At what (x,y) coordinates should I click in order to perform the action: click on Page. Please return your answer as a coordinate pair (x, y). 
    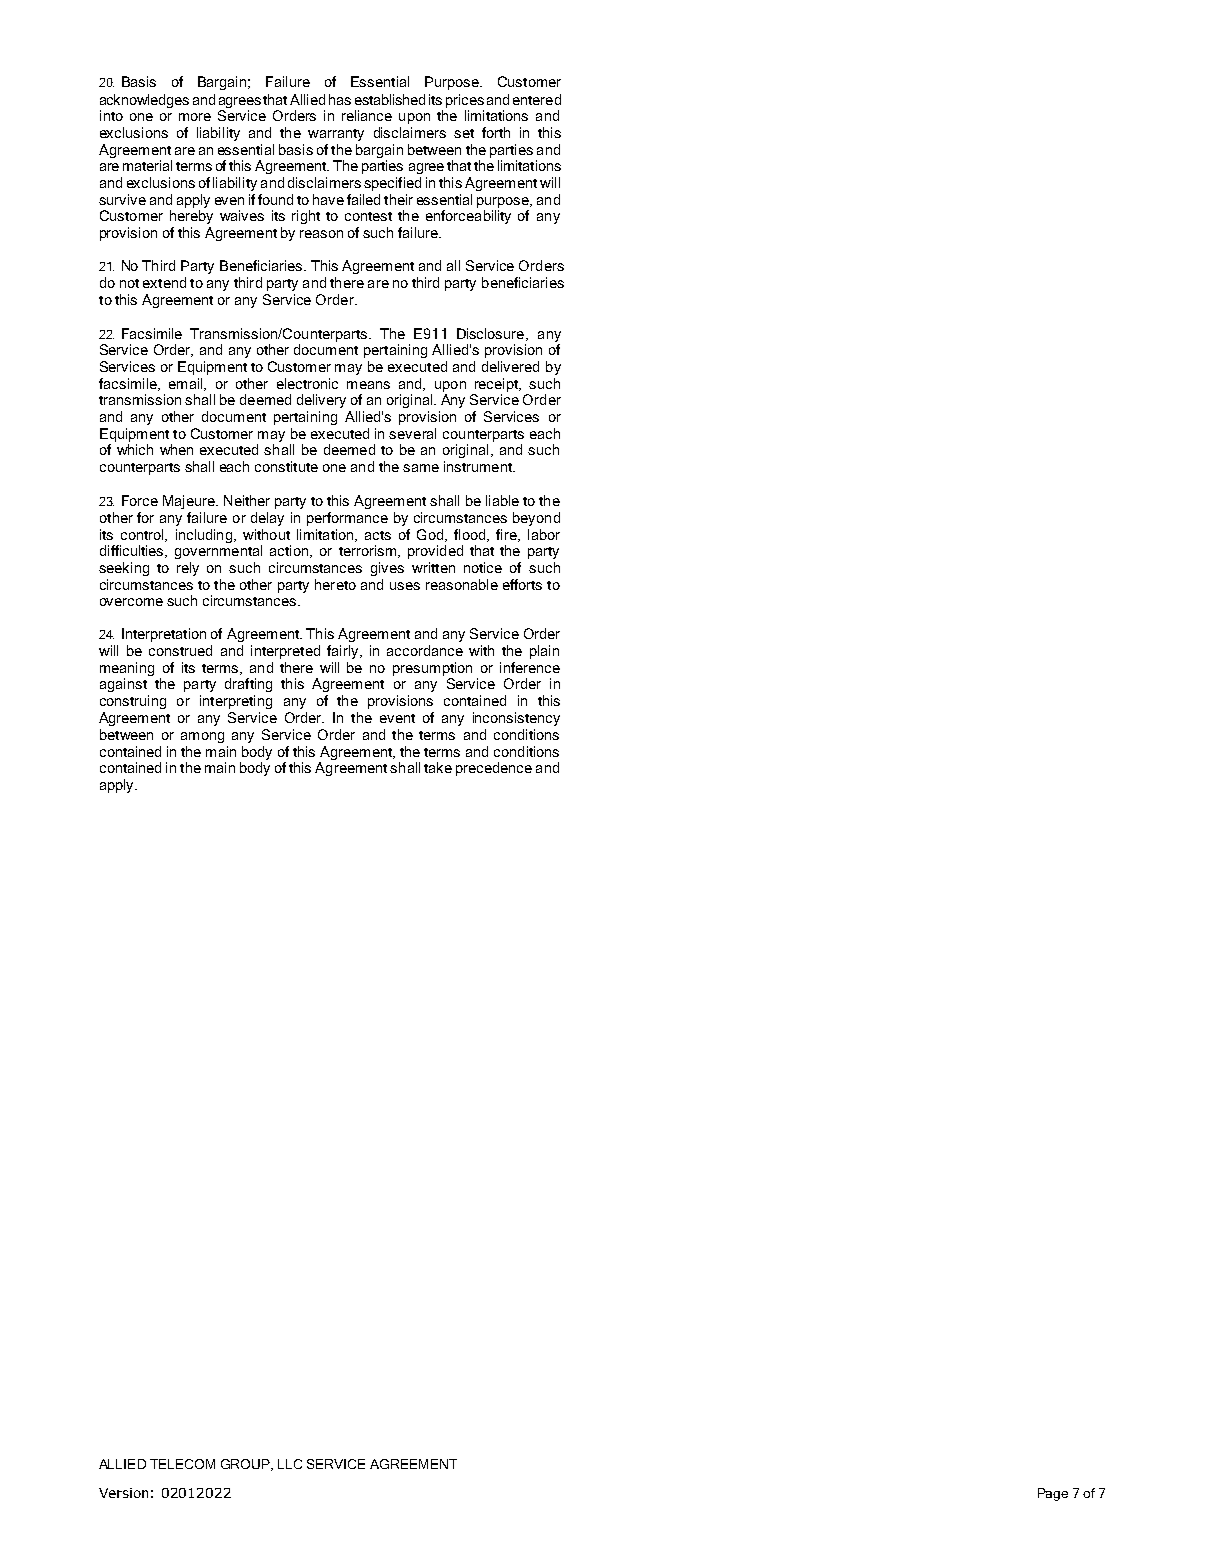
    Looking at the image, I should click on (1053, 1494).
